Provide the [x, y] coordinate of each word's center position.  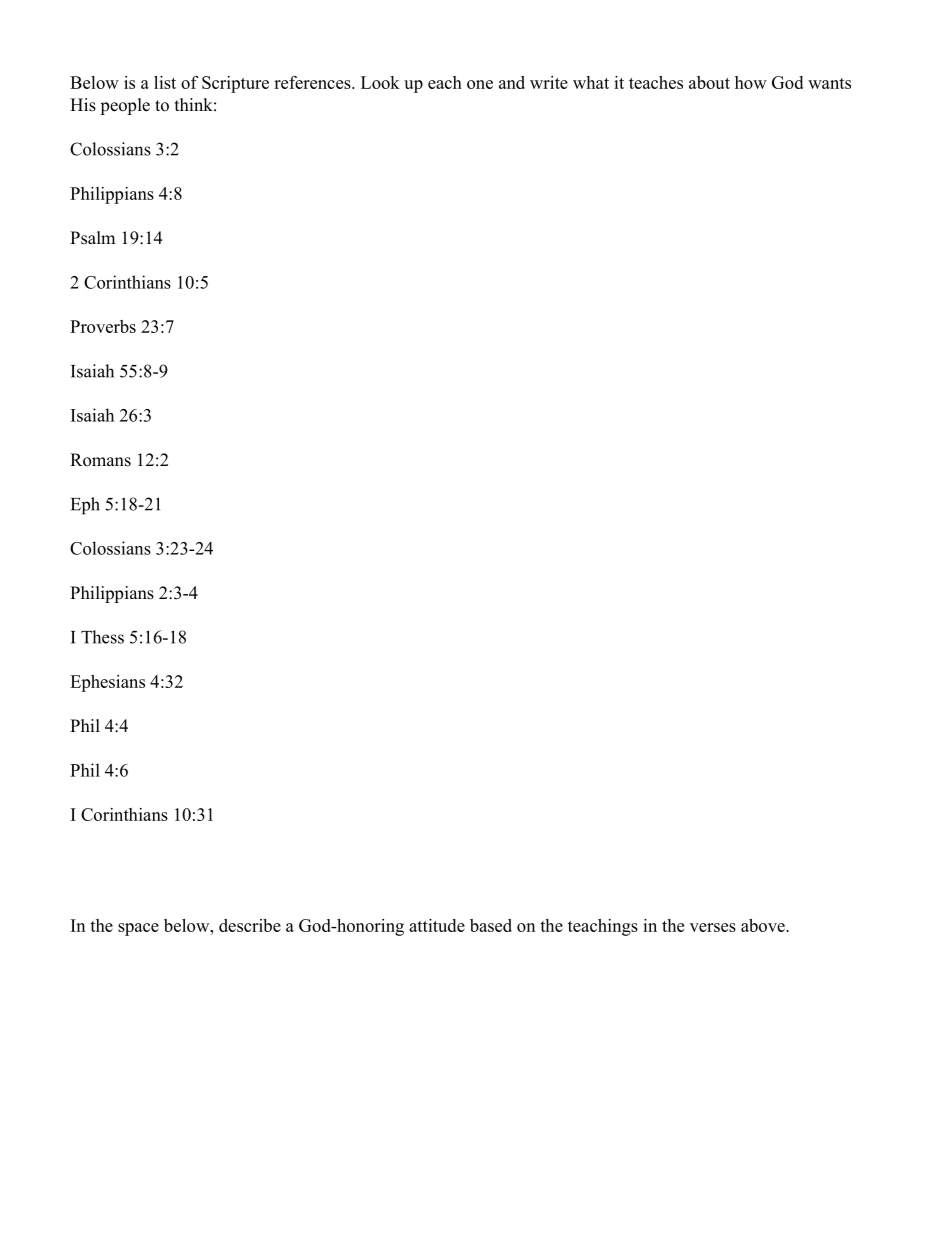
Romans [100, 460]
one [480, 84]
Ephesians [107, 683]
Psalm [92, 238]
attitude [437, 925]
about [709, 82]
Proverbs [103, 326]
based [491, 925]
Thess [102, 637]
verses [713, 927]
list [165, 82]
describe [250, 925]
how [751, 82]
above [764, 925]
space [138, 929]
